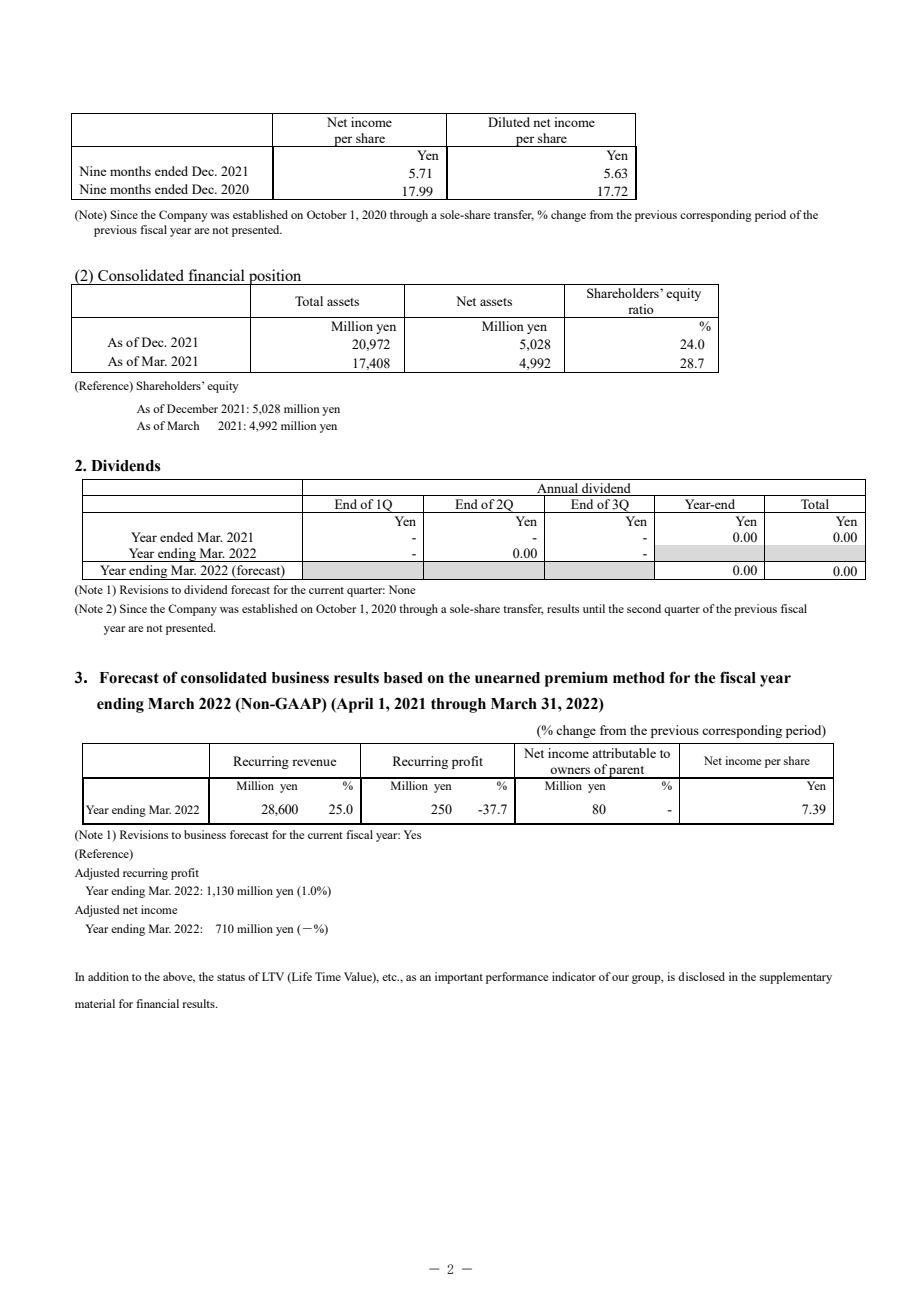  Describe the element at coordinates (509, 122) in the screenshot. I see `Diluted` at that location.
